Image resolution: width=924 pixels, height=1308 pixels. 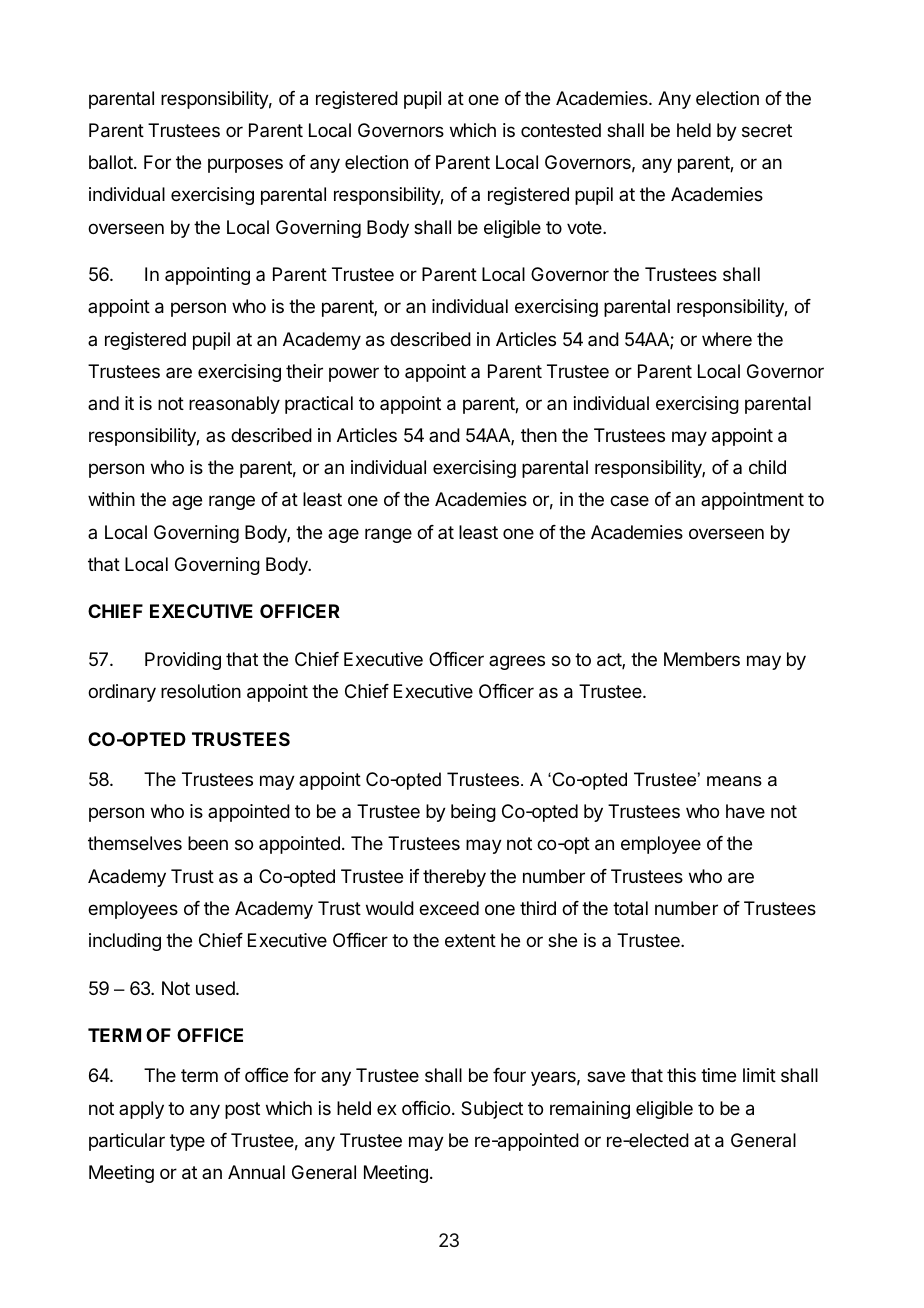 I want to click on type, so click(x=187, y=1142).
